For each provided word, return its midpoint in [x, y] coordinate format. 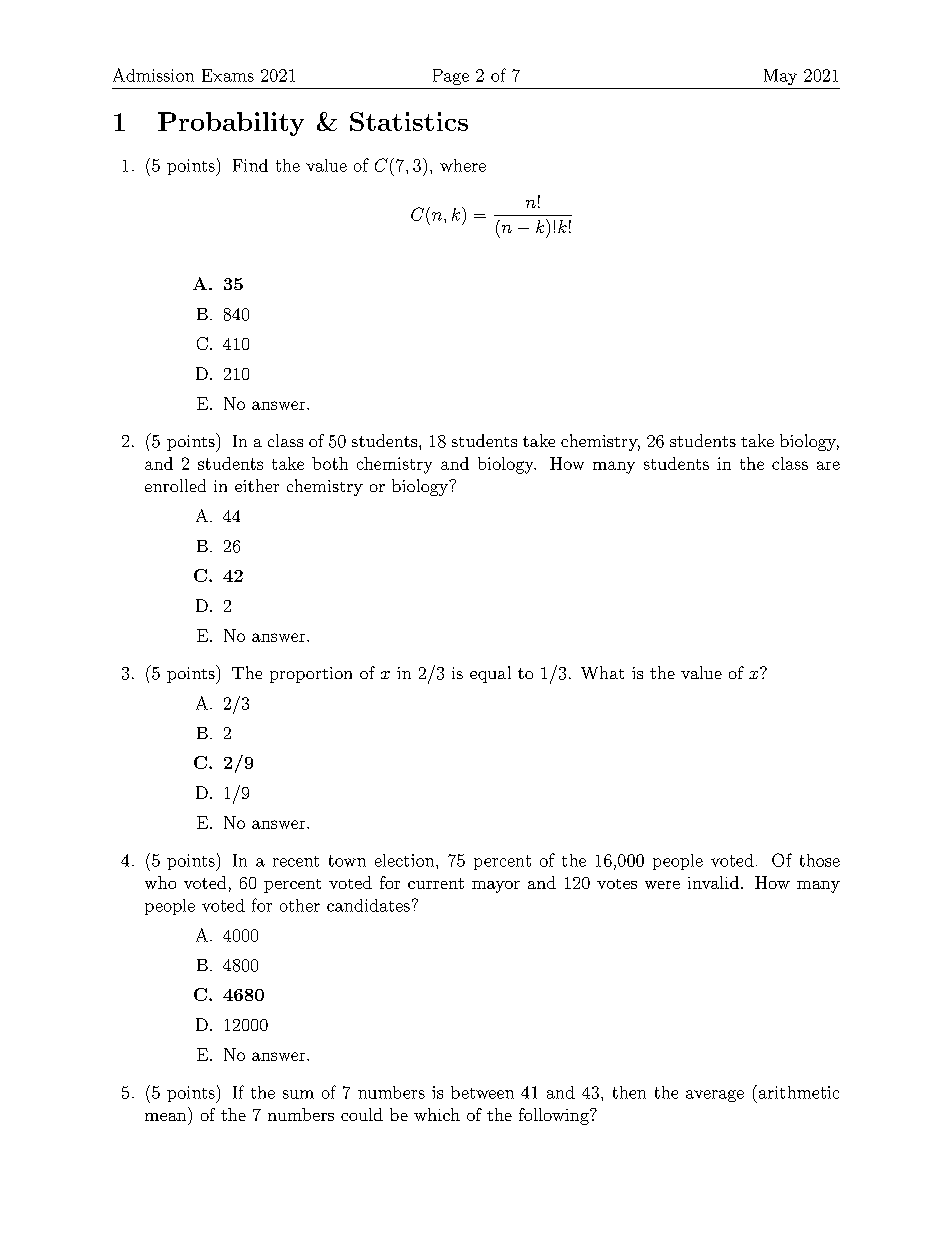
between [482, 1092]
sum [298, 1094]
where [463, 165]
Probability [231, 124]
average [715, 1096]
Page [451, 77]
